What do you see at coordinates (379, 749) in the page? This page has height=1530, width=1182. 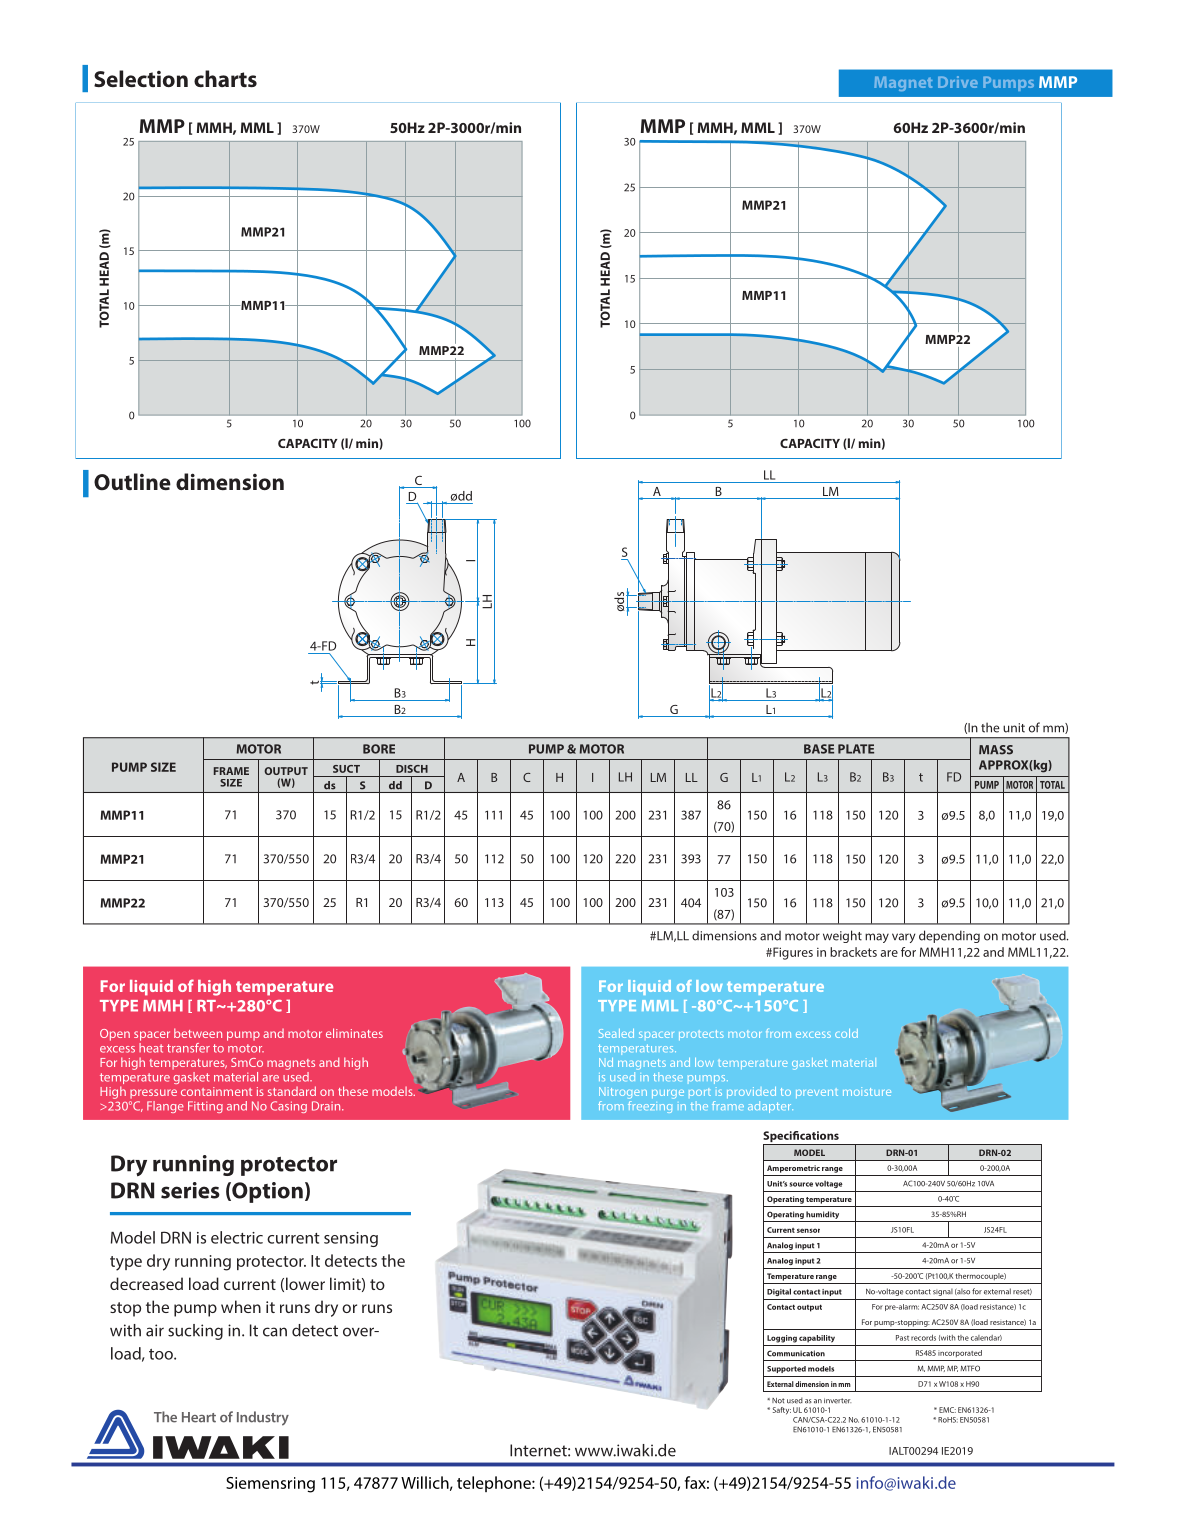 I see `BORE` at bounding box center [379, 749].
